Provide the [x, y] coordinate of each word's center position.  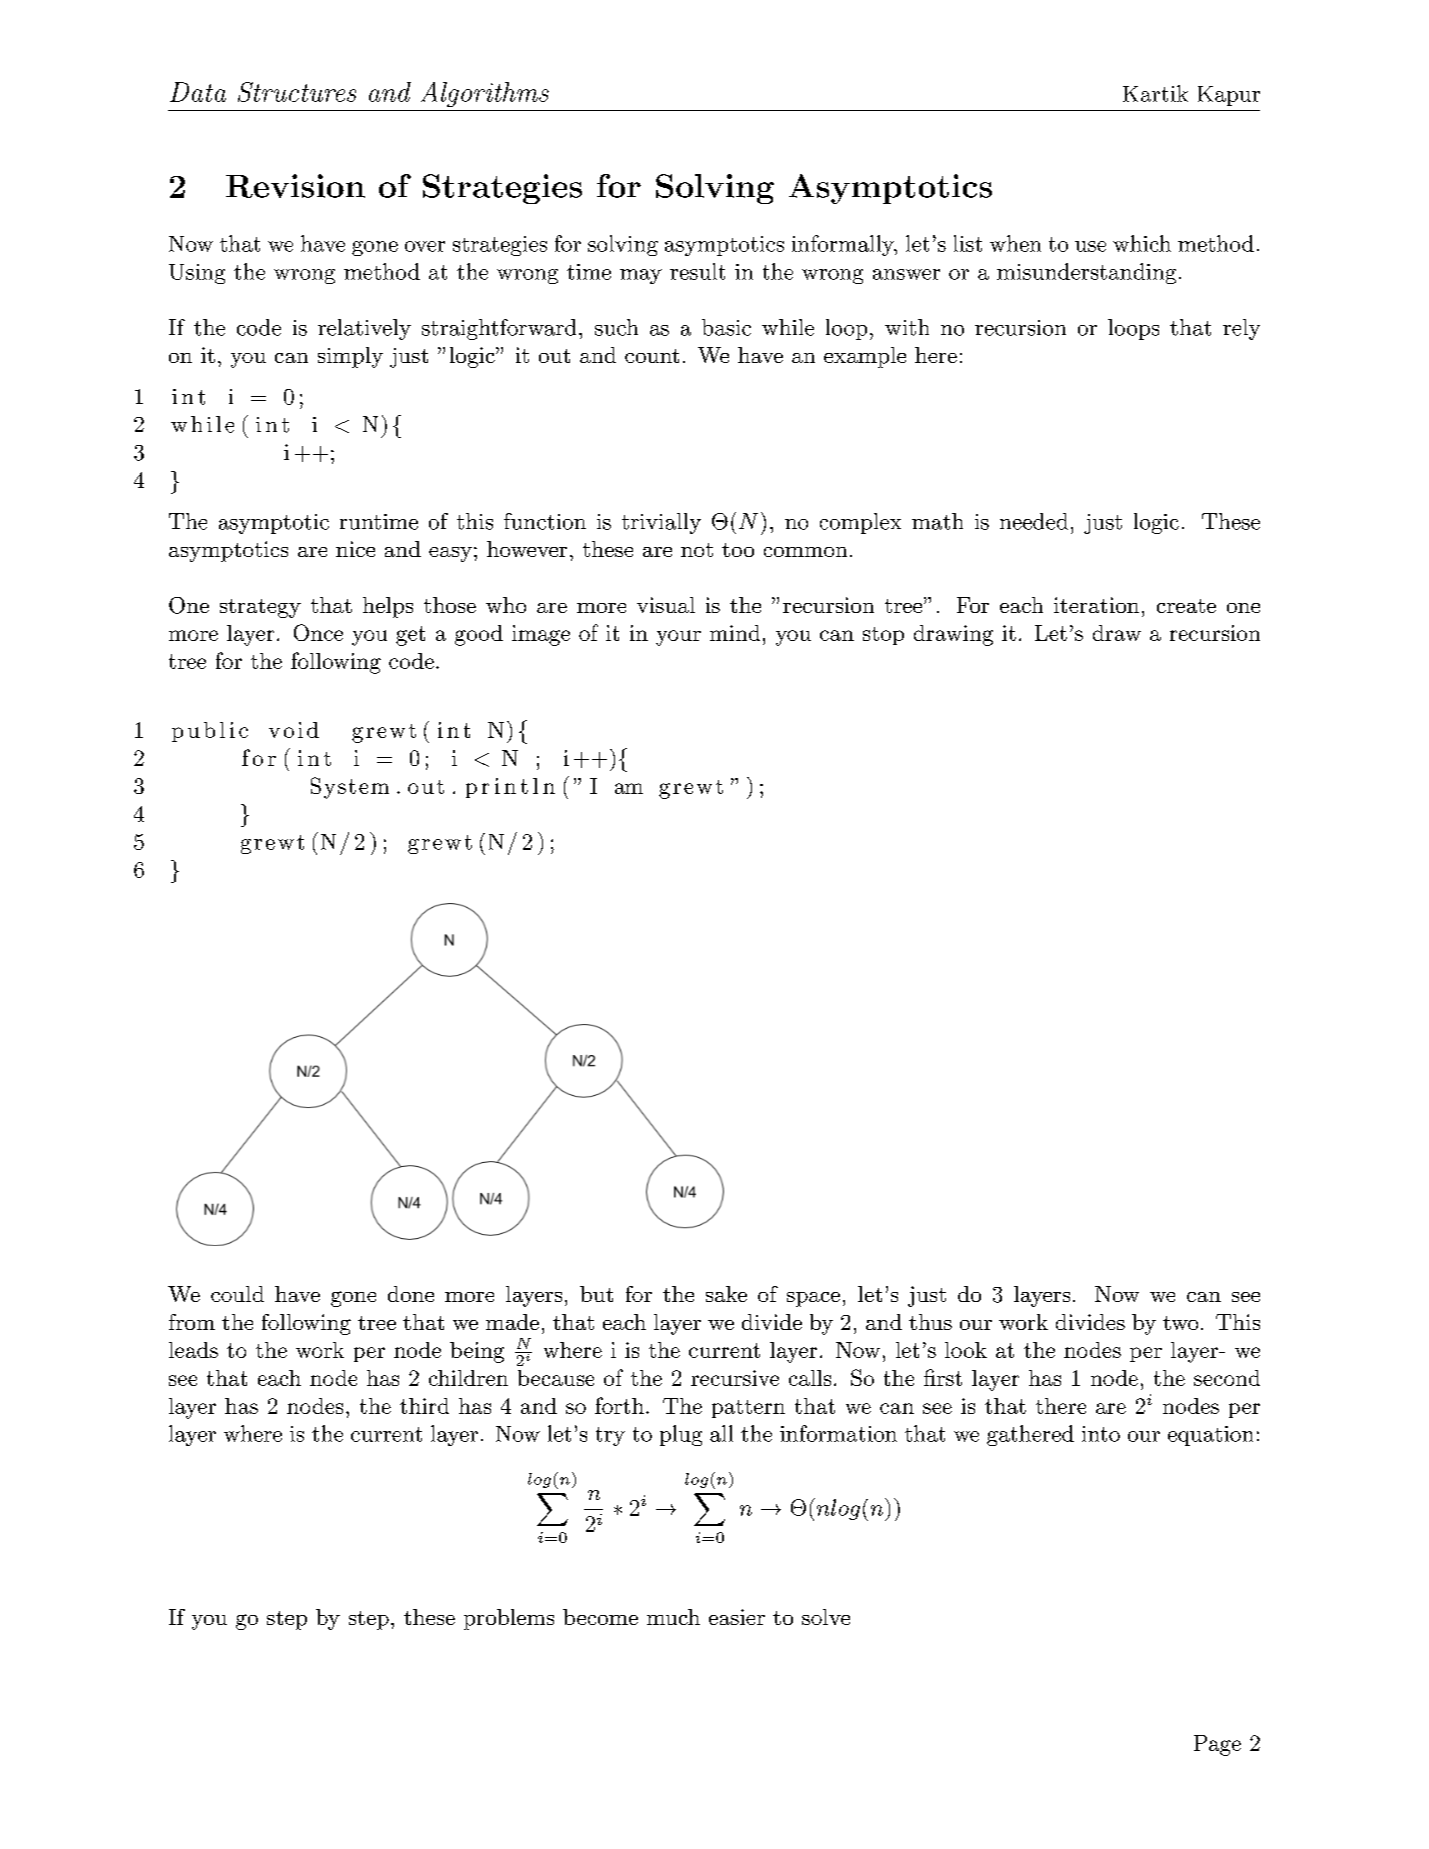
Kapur [1229, 96]
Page [1217, 1745]
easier [737, 1617]
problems [509, 1619]
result [697, 271]
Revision [295, 186]
